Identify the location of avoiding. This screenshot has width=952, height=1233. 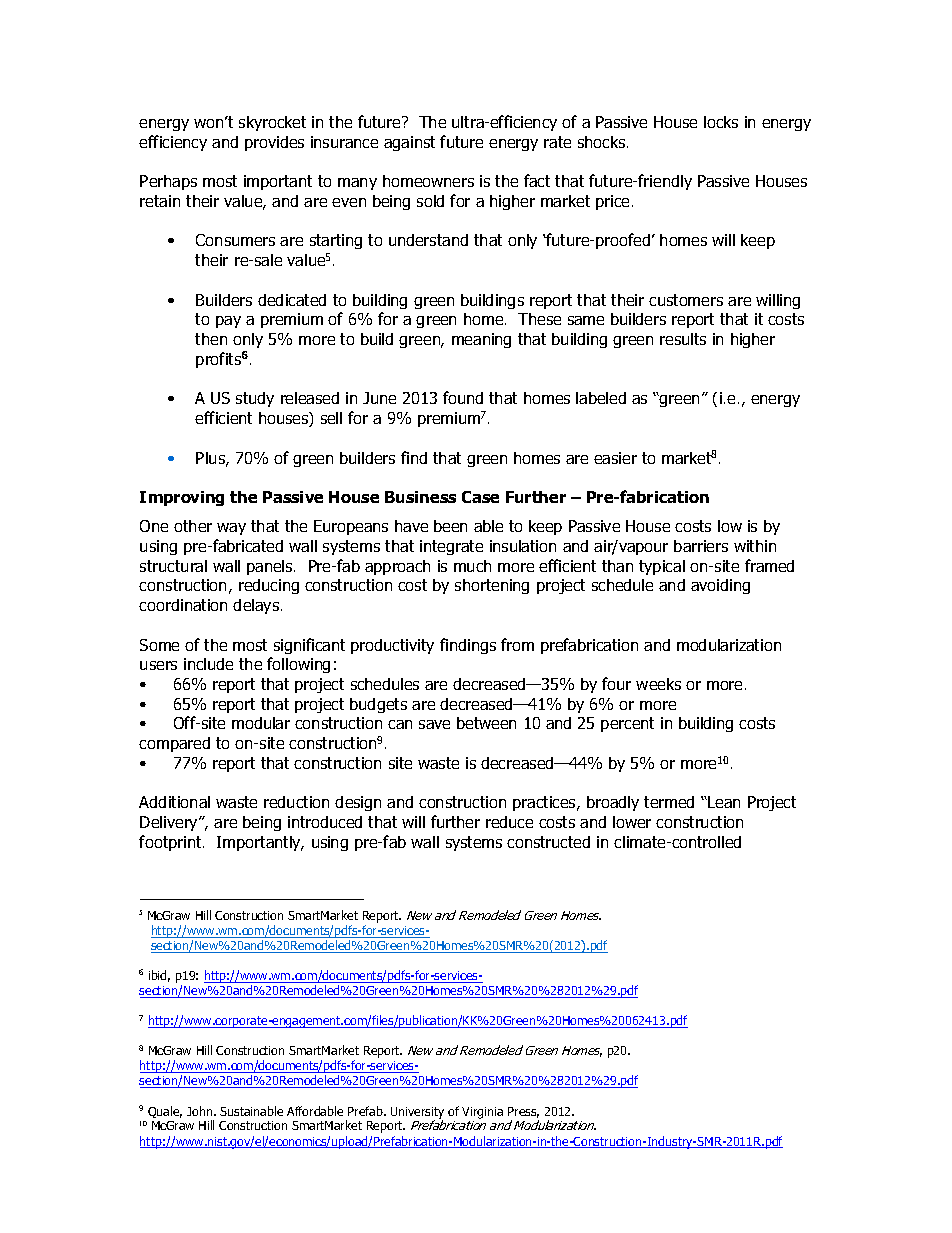
(720, 586).
